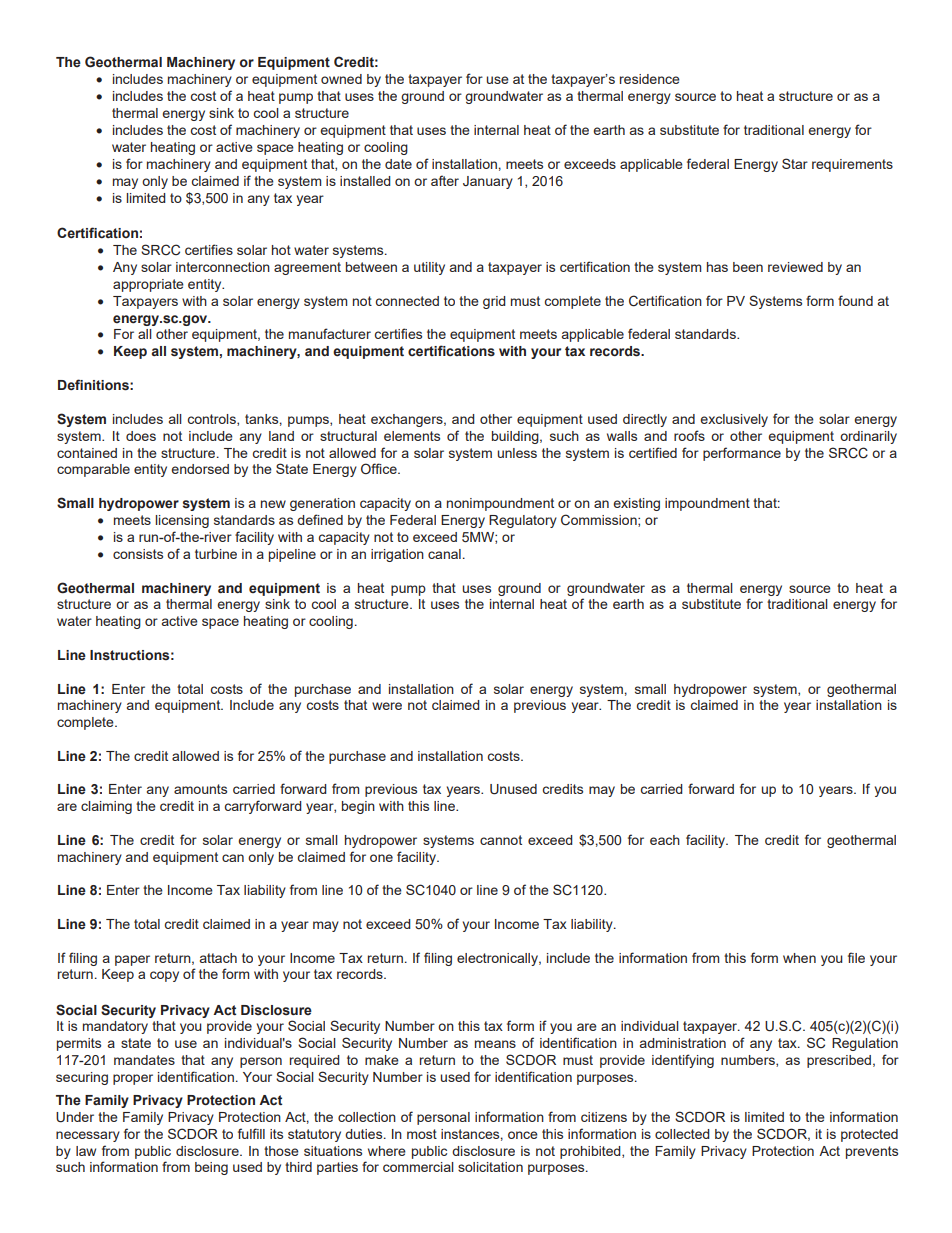  Describe the element at coordinates (799, 958) in the document. I see `when` at that location.
